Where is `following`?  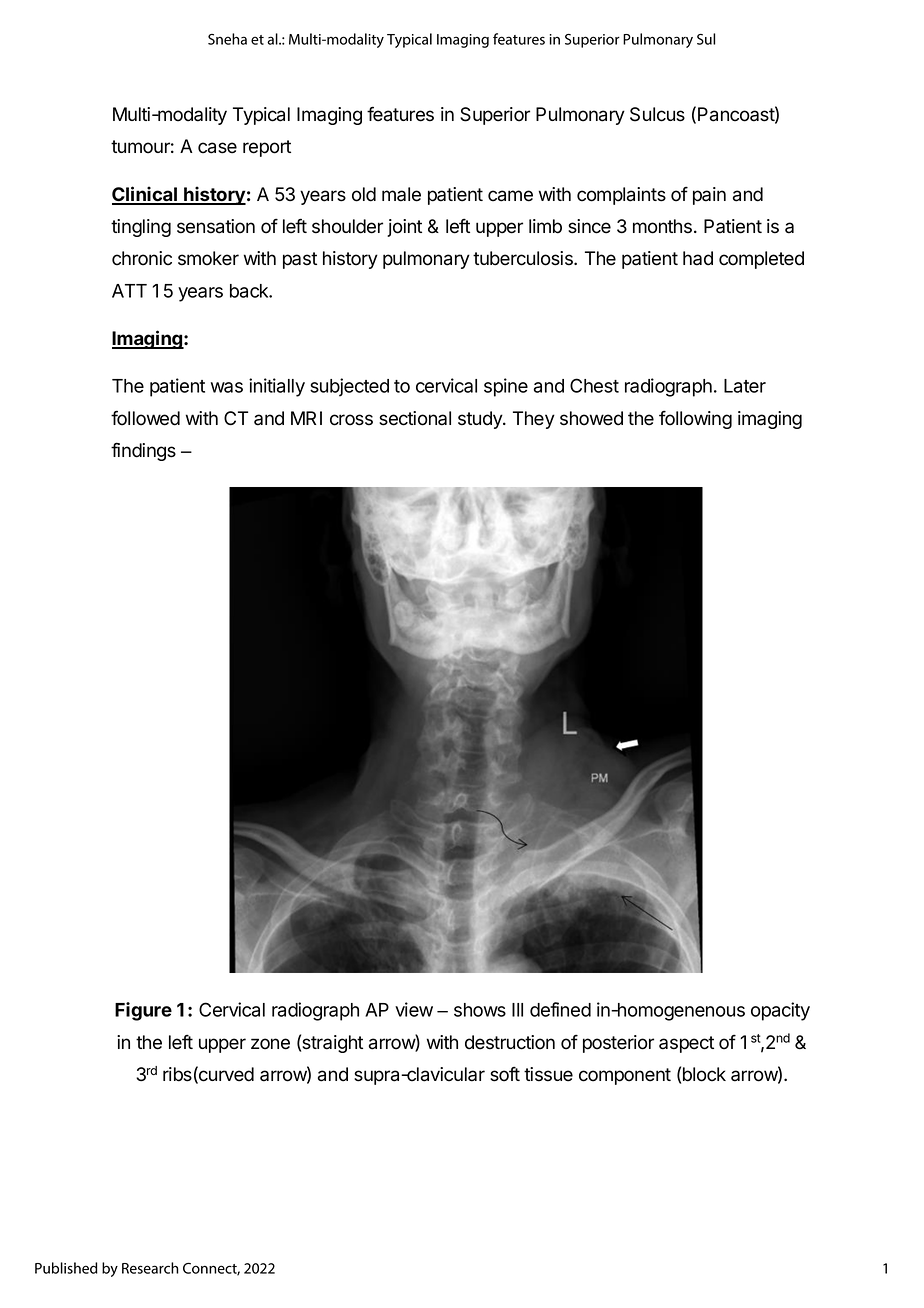 following is located at coordinates (695, 420).
